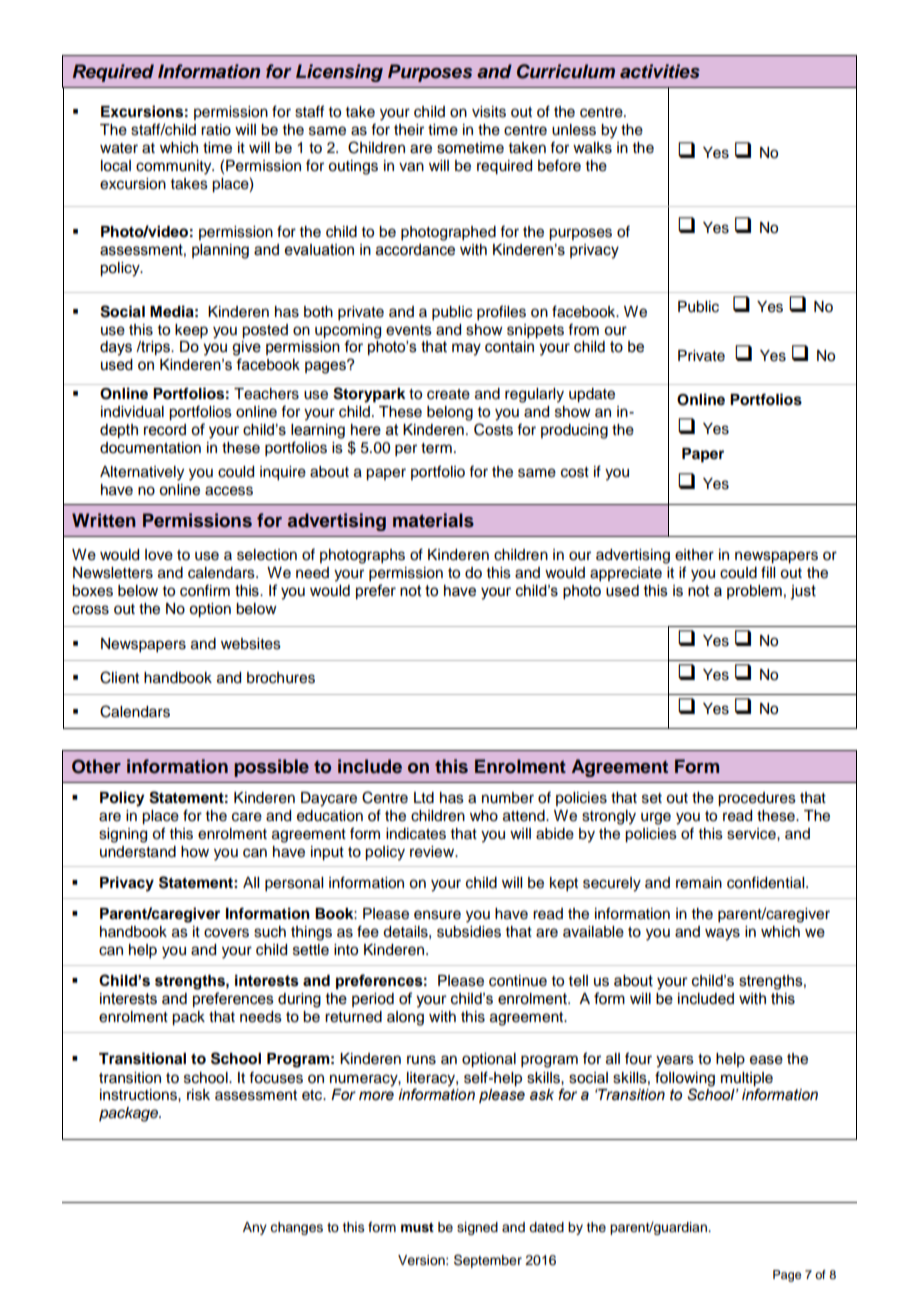  I want to click on remain, so click(699, 883).
